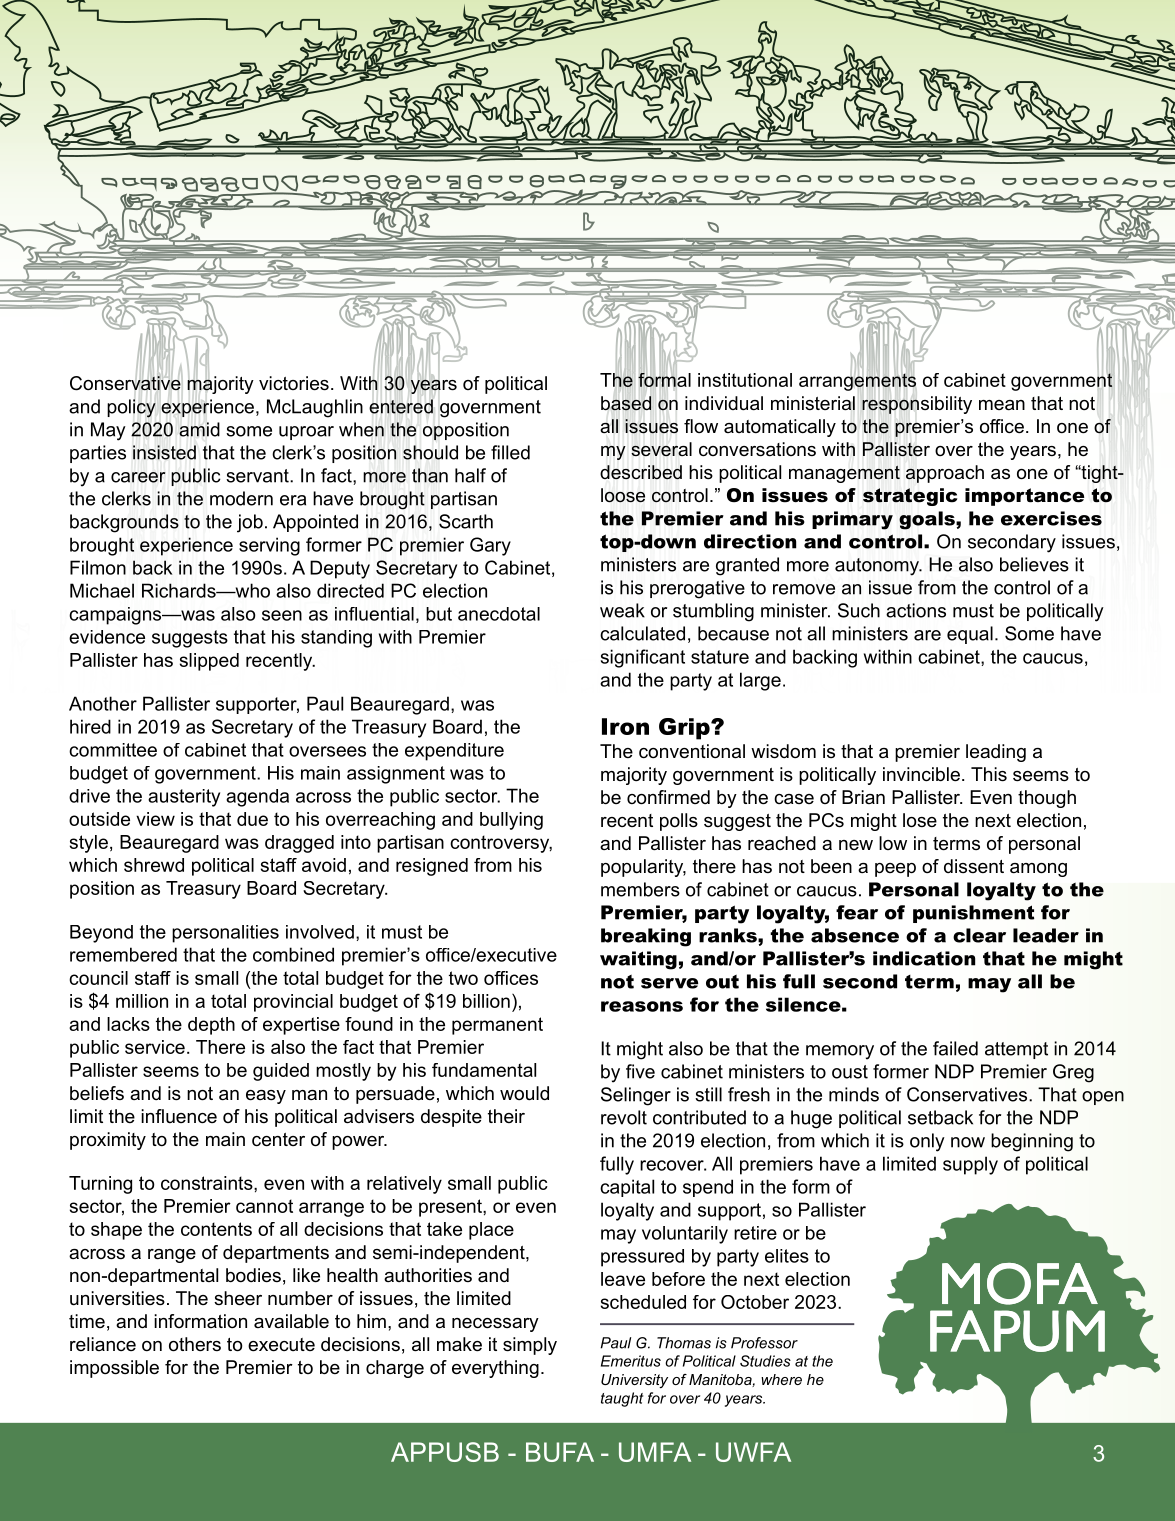 The image size is (1175, 1521). What do you see at coordinates (970, 635) in the document?
I see `equal` at bounding box center [970, 635].
